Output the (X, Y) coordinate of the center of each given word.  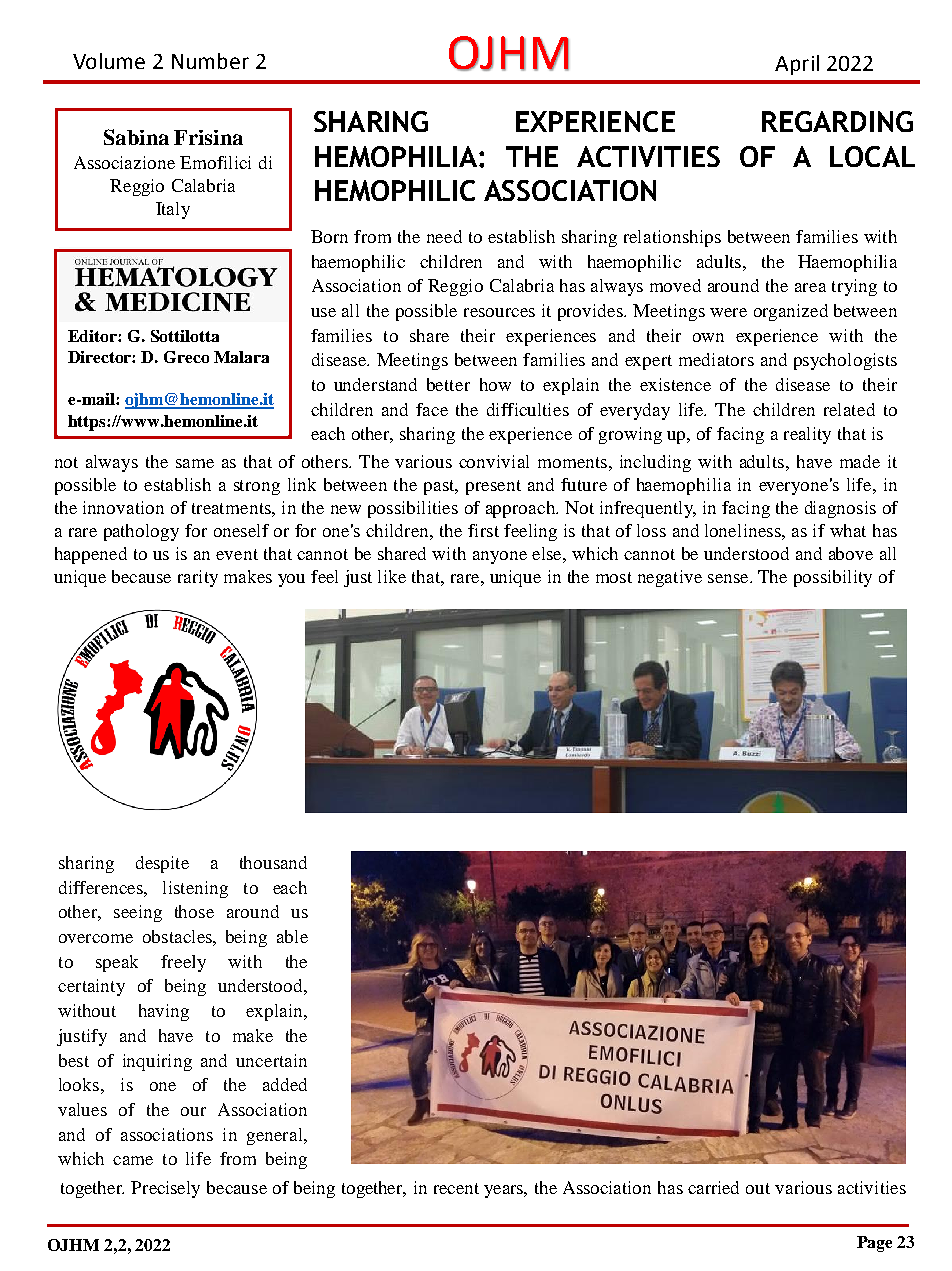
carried (713, 1187)
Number (210, 61)
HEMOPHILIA (397, 156)
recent (456, 1188)
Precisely (165, 1189)
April (797, 65)
